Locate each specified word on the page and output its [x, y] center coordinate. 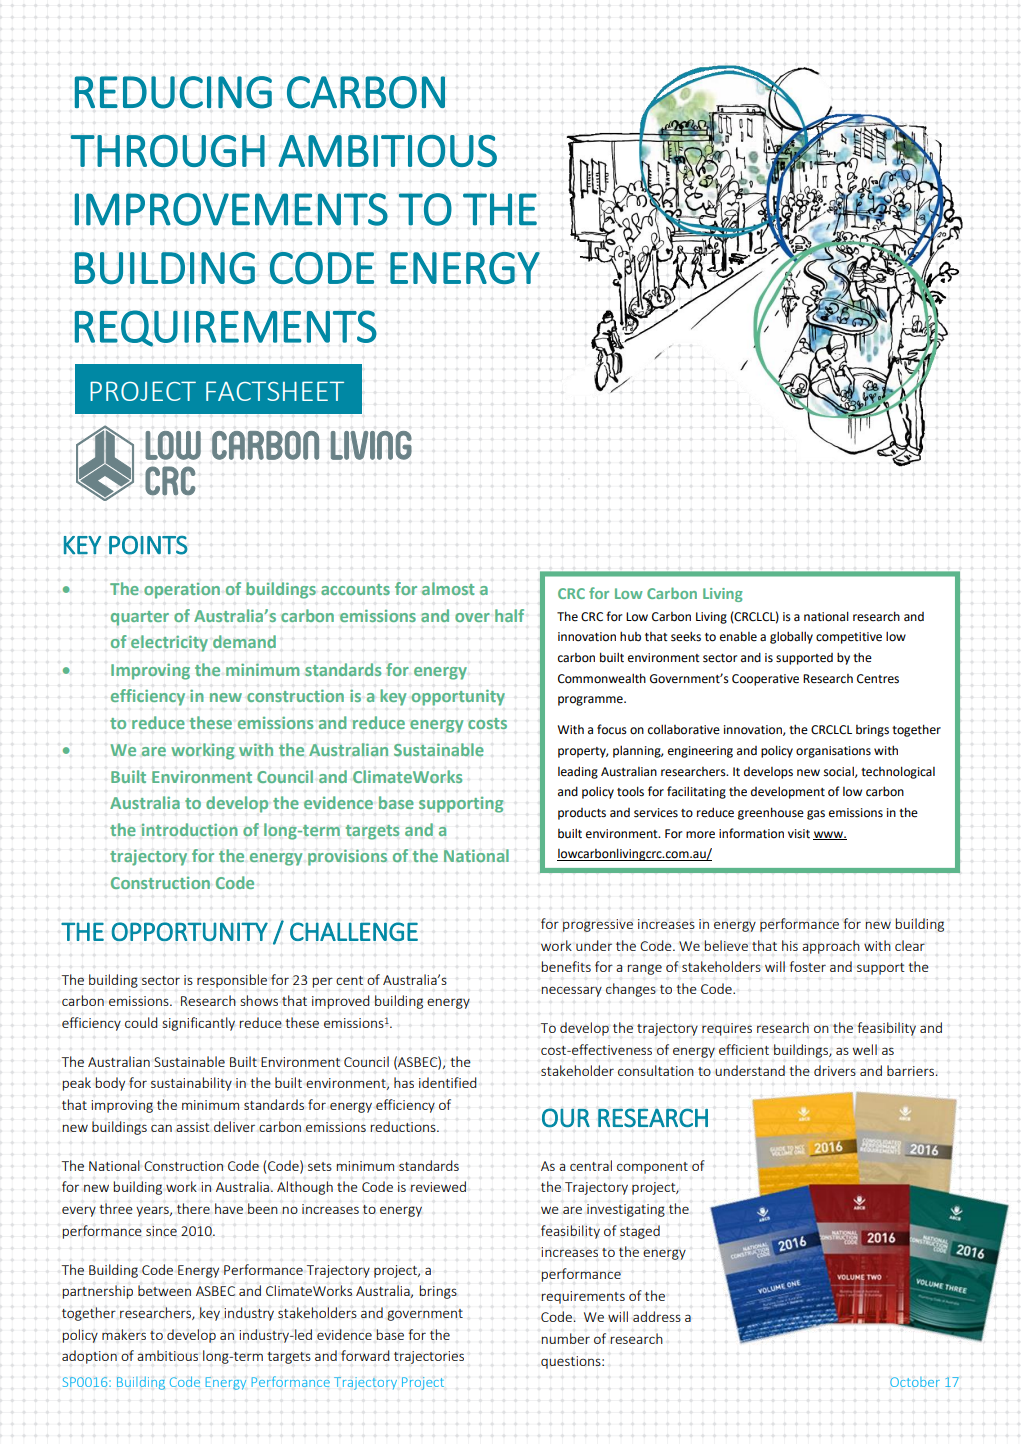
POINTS [148, 545]
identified [448, 1082]
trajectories [429, 1357]
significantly [199, 1024]
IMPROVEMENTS [231, 209]
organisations [833, 752]
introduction [189, 830]
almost [448, 588]
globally [791, 637]
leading [578, 772]
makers [124, 1334]
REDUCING [173, 92]
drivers [835, 1070]
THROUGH [168, 150]
